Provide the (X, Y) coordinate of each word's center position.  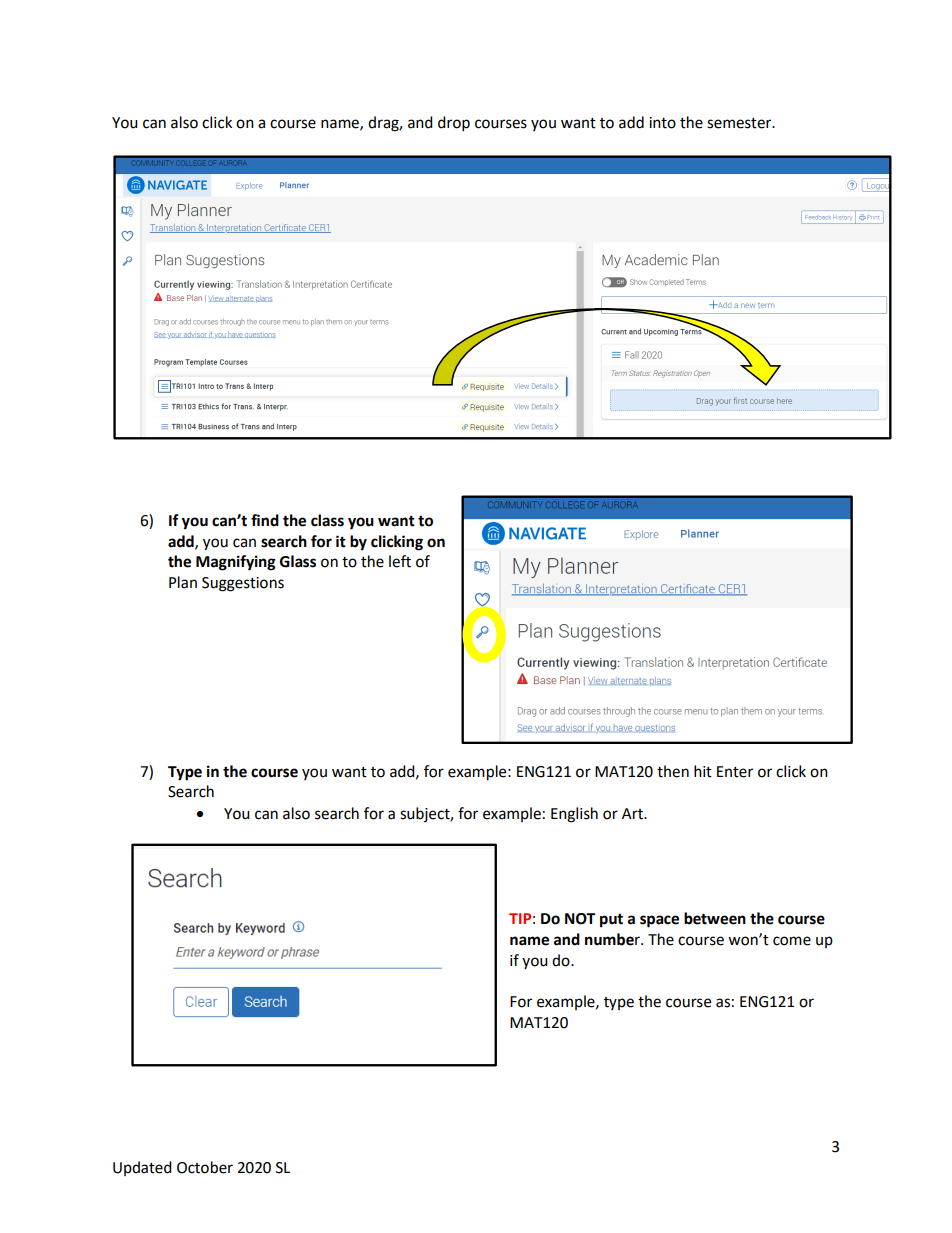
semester (740, 123)
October (205, 1167)
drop (454, 124)
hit (703, 771)
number (613, 939)
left (400, 561)
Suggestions (243, 584)
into (662, 123)
